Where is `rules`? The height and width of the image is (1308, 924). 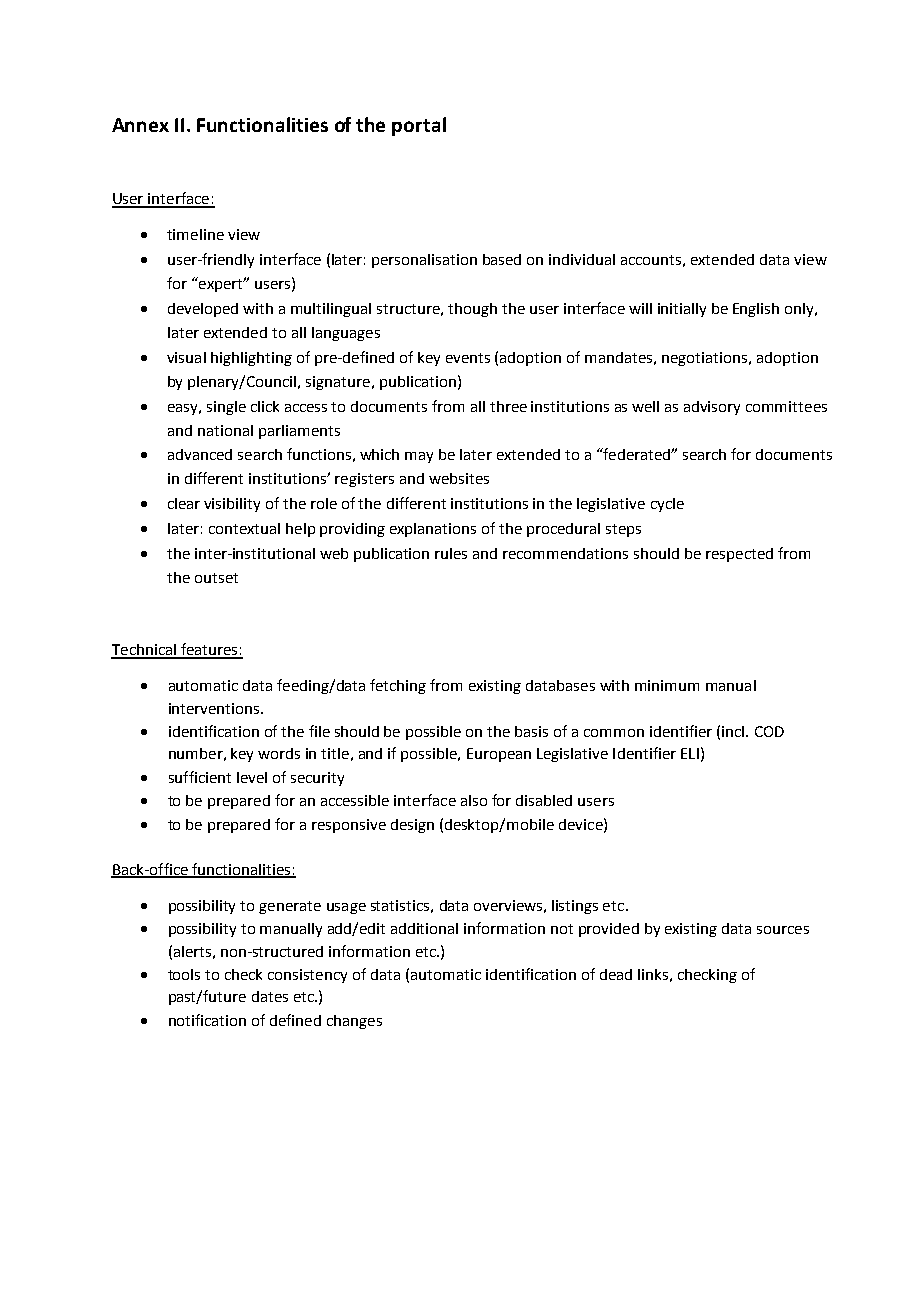 rules is located at coordinates (451, 553).
